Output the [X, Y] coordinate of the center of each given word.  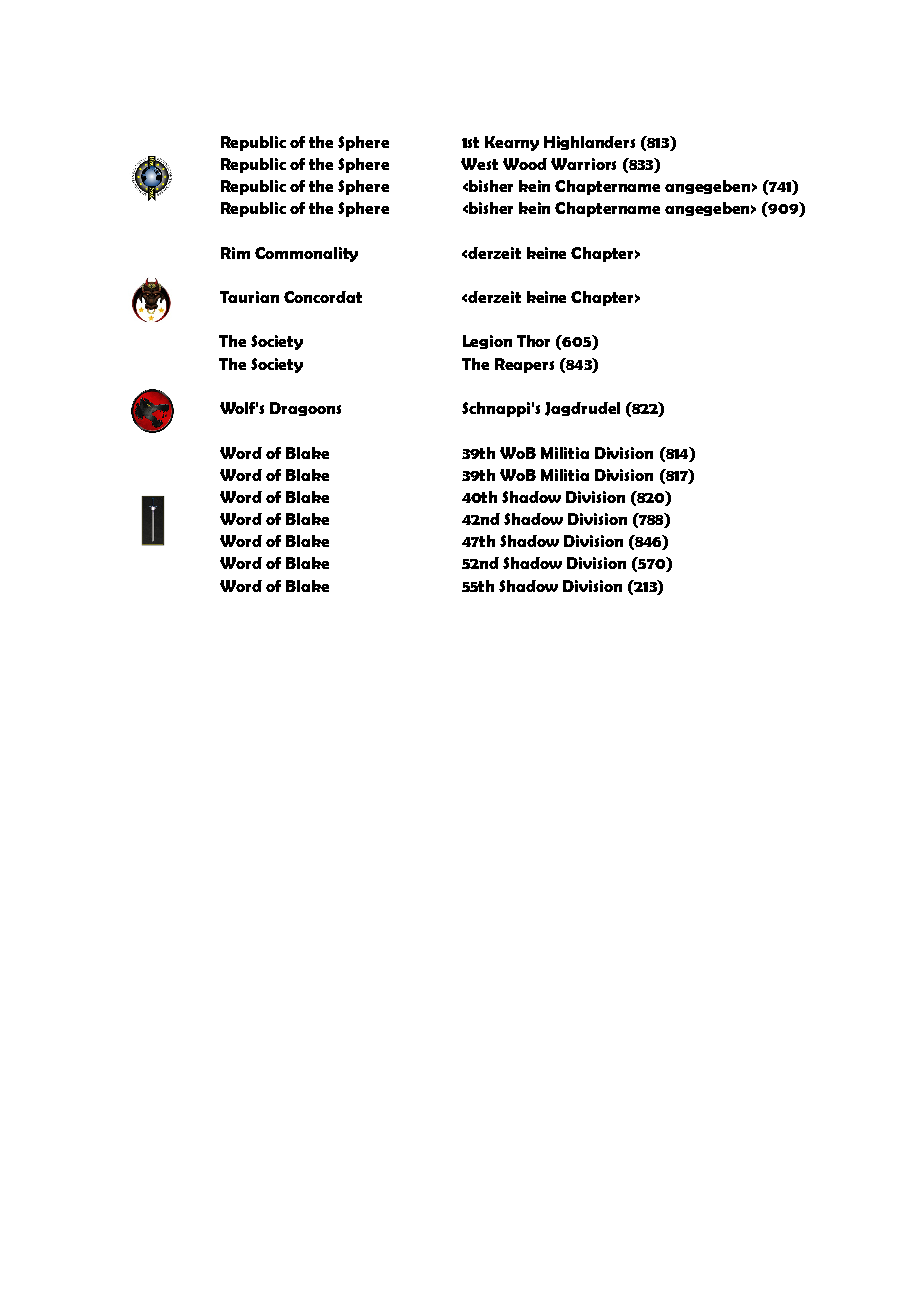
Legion [487, 342]
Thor [533, 341]
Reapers [524, 365]
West [479, 164]
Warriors [583, 164]
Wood [525, 164]
